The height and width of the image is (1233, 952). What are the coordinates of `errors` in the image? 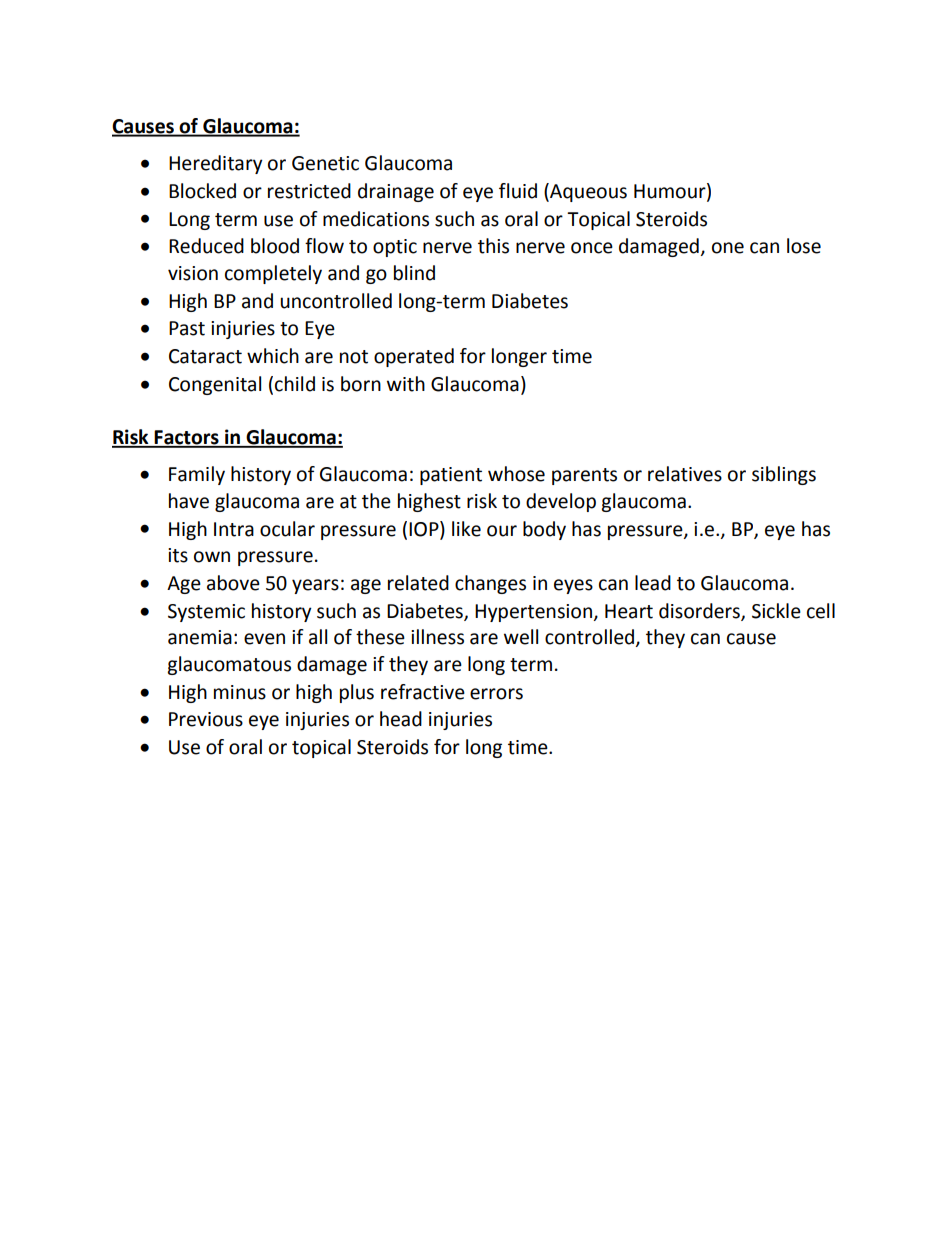 It's located at (496, 694).
